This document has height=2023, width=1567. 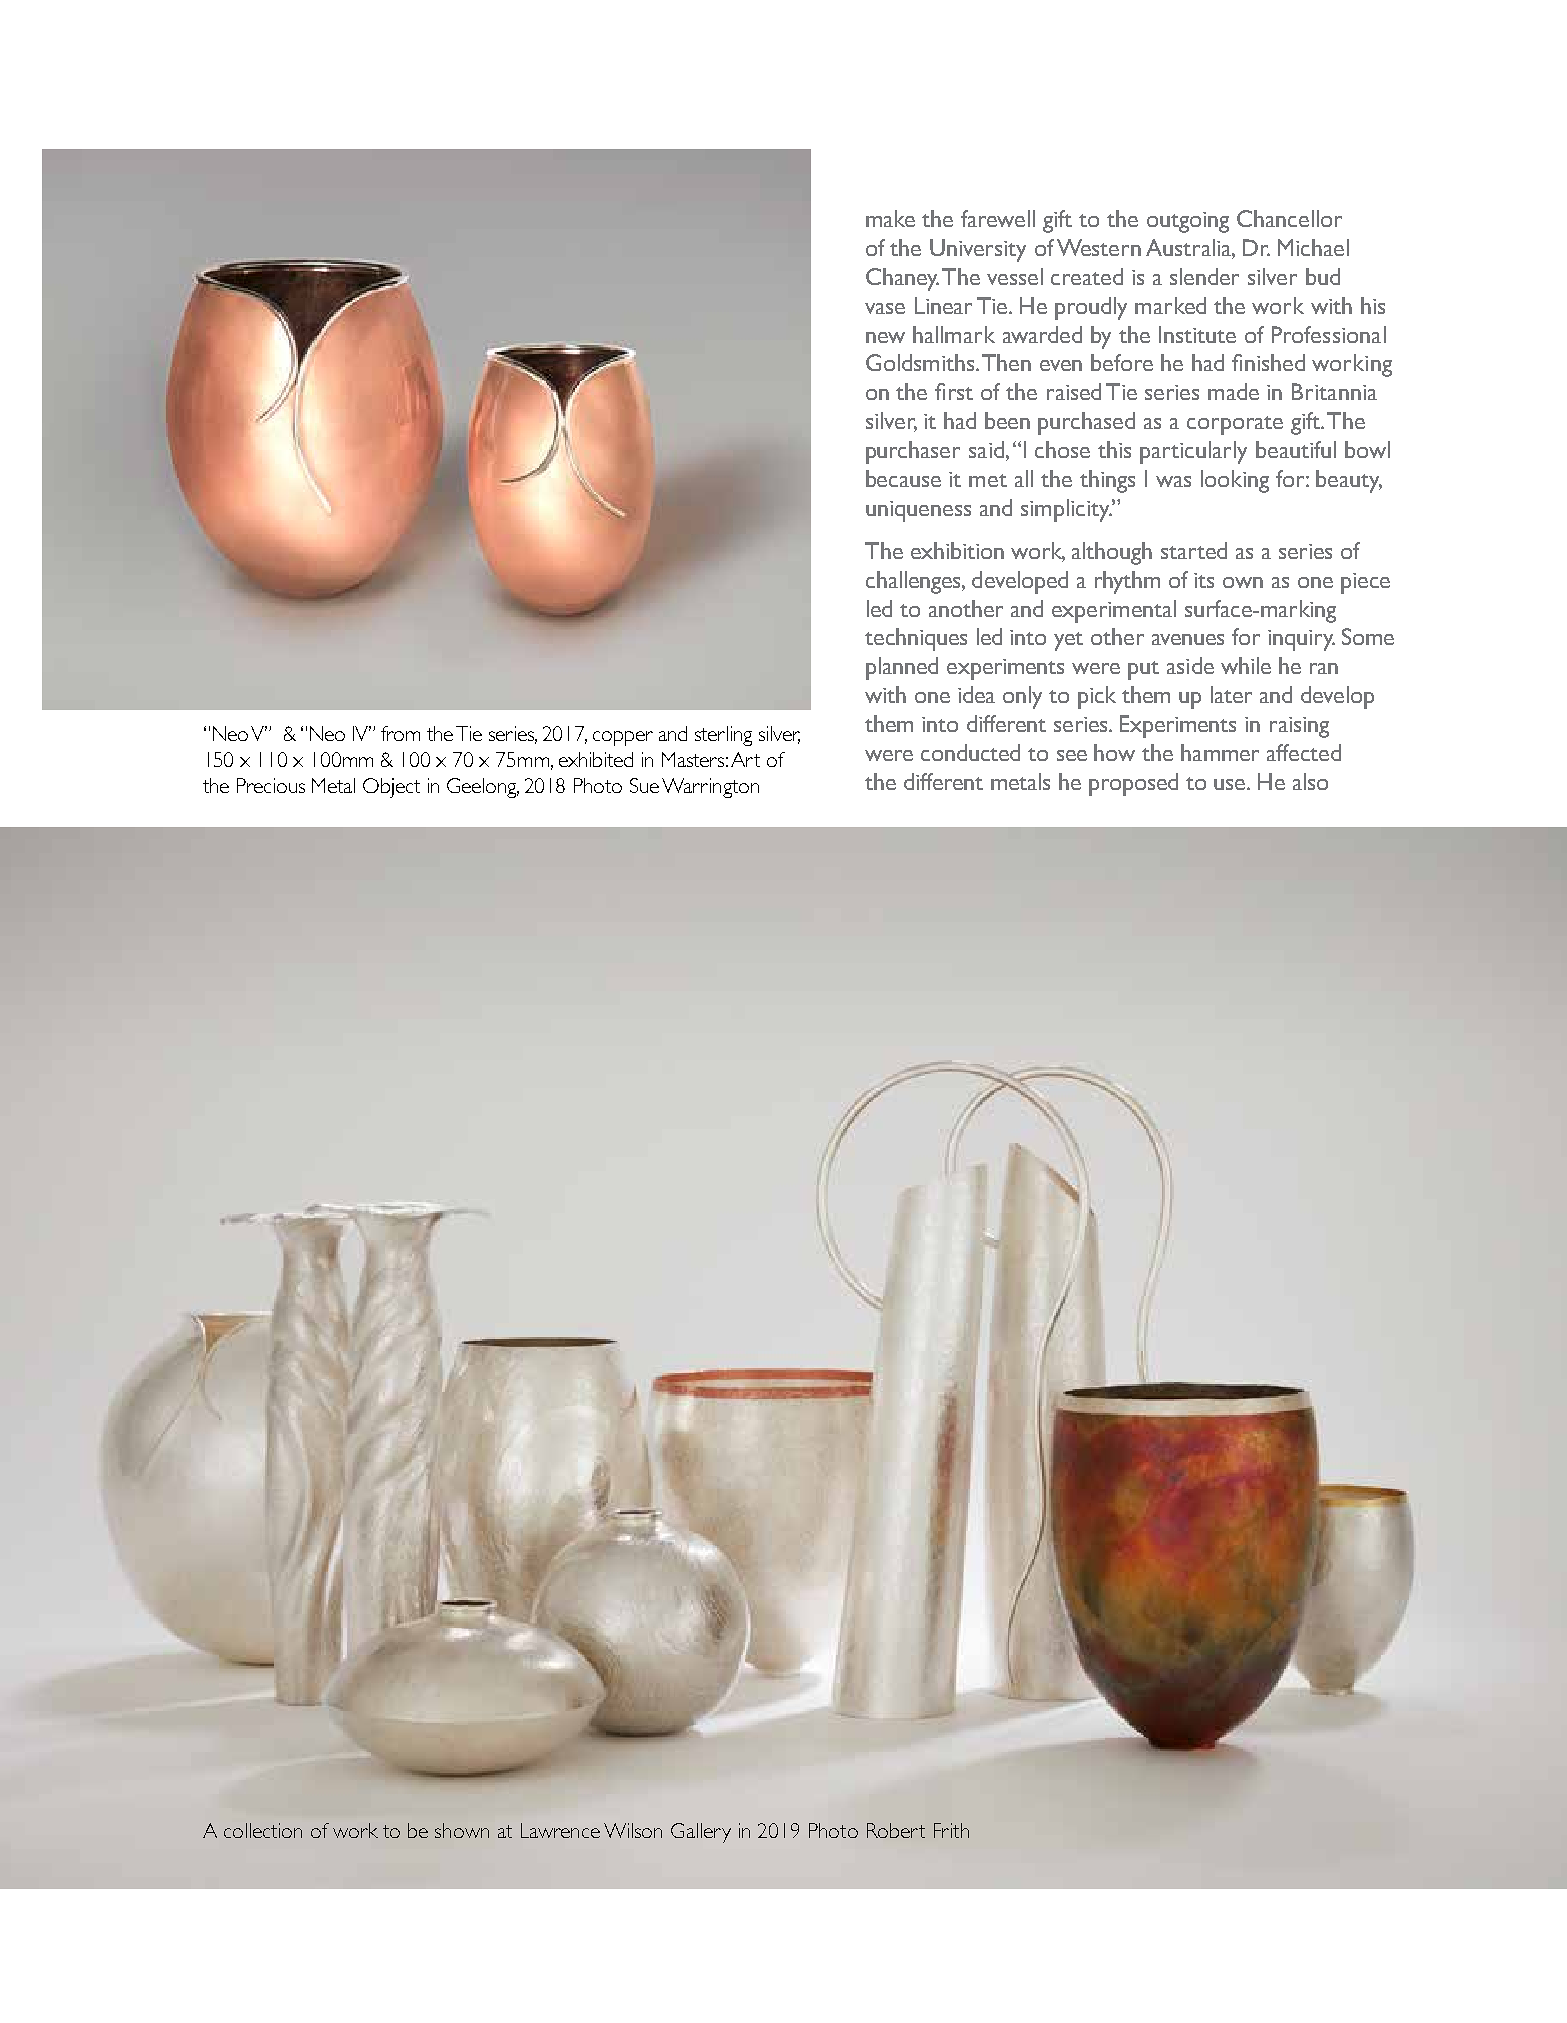 I want to click on Wilson, so click(x=633, y=1830).
